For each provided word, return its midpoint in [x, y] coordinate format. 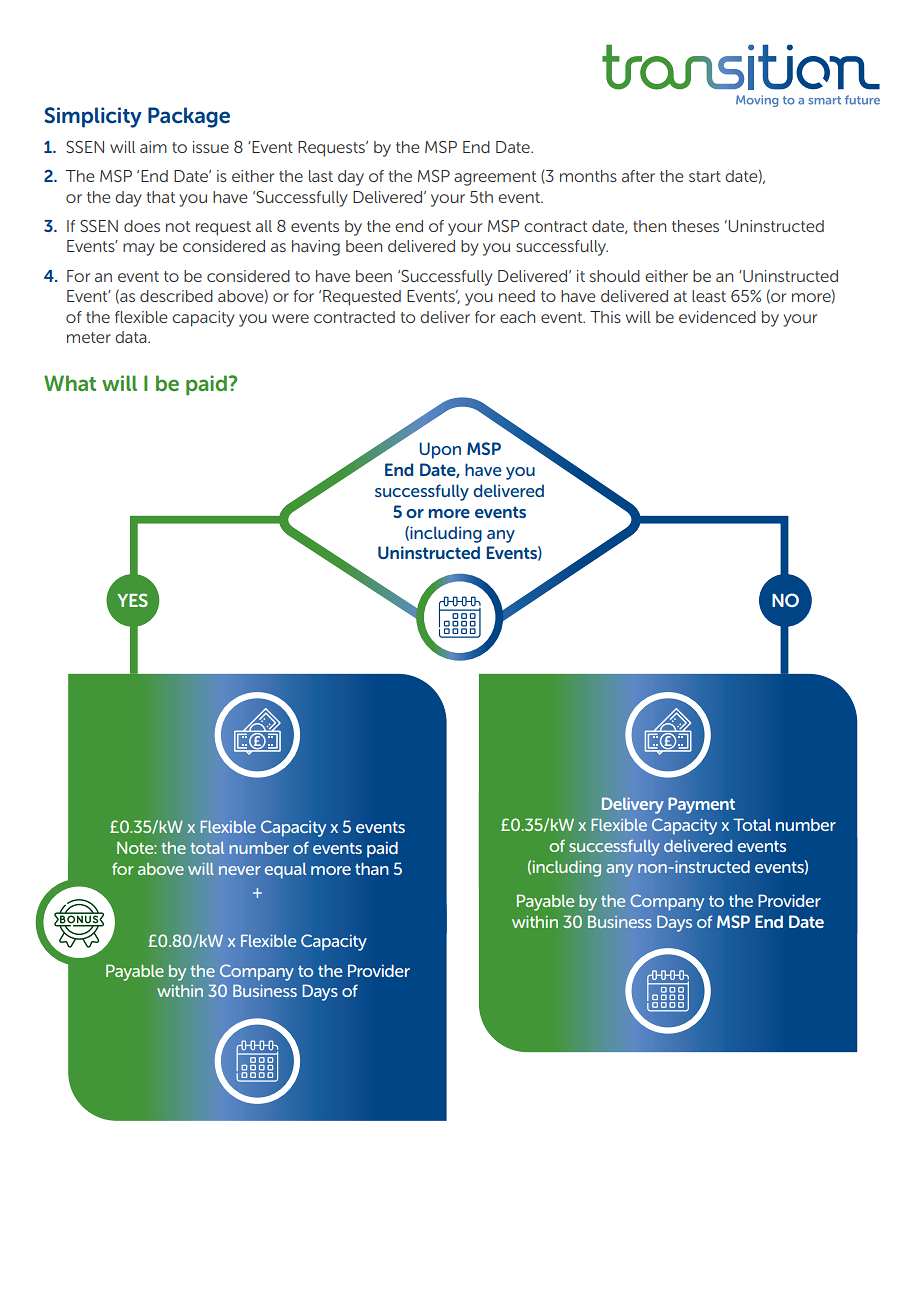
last [321, 176]
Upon [440, 450]
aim [153, 147]
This [605, 317]
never [239, 870]
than [372, 868]
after [638, 176]
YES [132, 600]
